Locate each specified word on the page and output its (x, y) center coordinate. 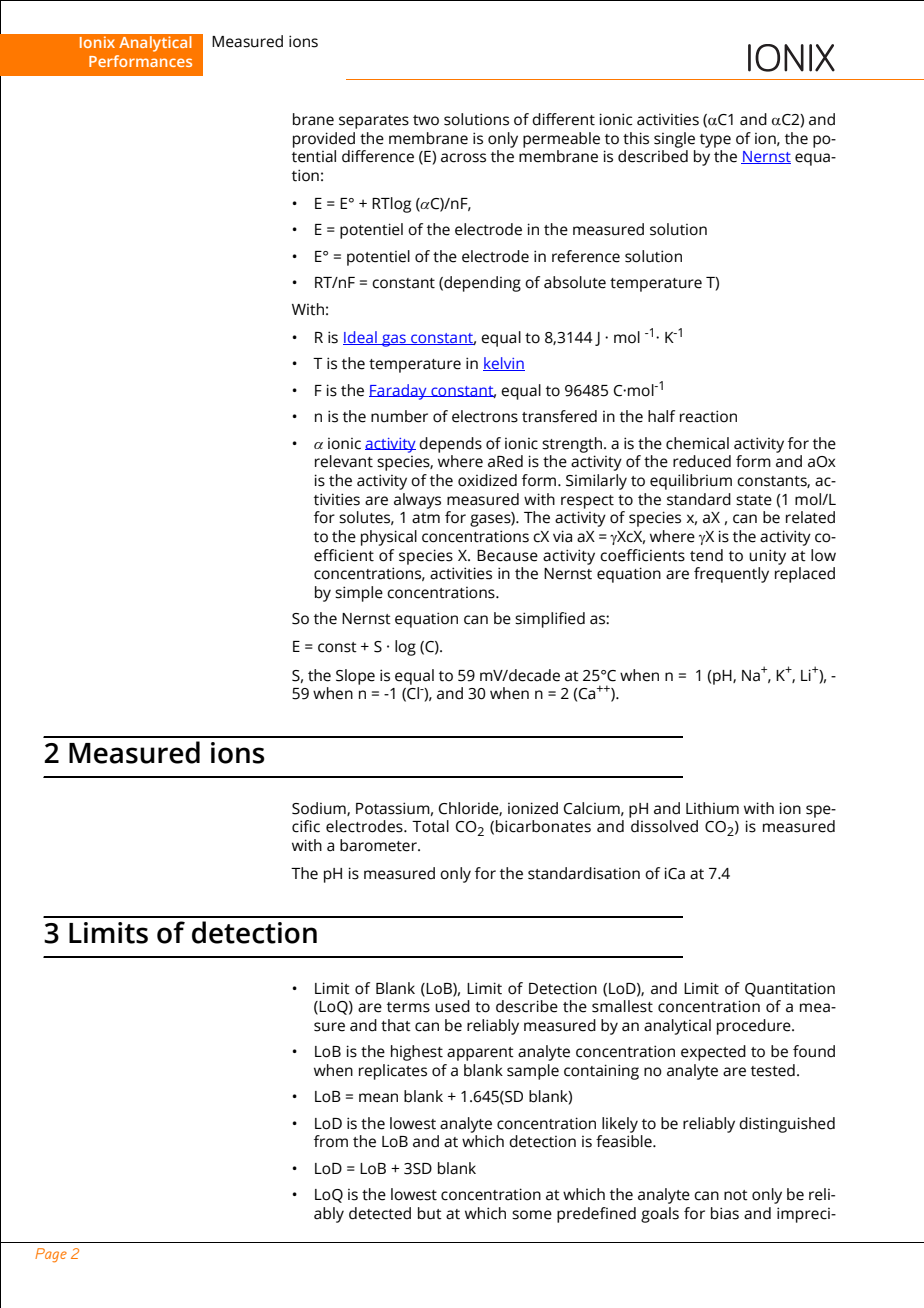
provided (324, 140)
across (463, 158)
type (715, 141)
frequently (731, 575)
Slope (355, 677)
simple (359, 594)
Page (51, 1255)
